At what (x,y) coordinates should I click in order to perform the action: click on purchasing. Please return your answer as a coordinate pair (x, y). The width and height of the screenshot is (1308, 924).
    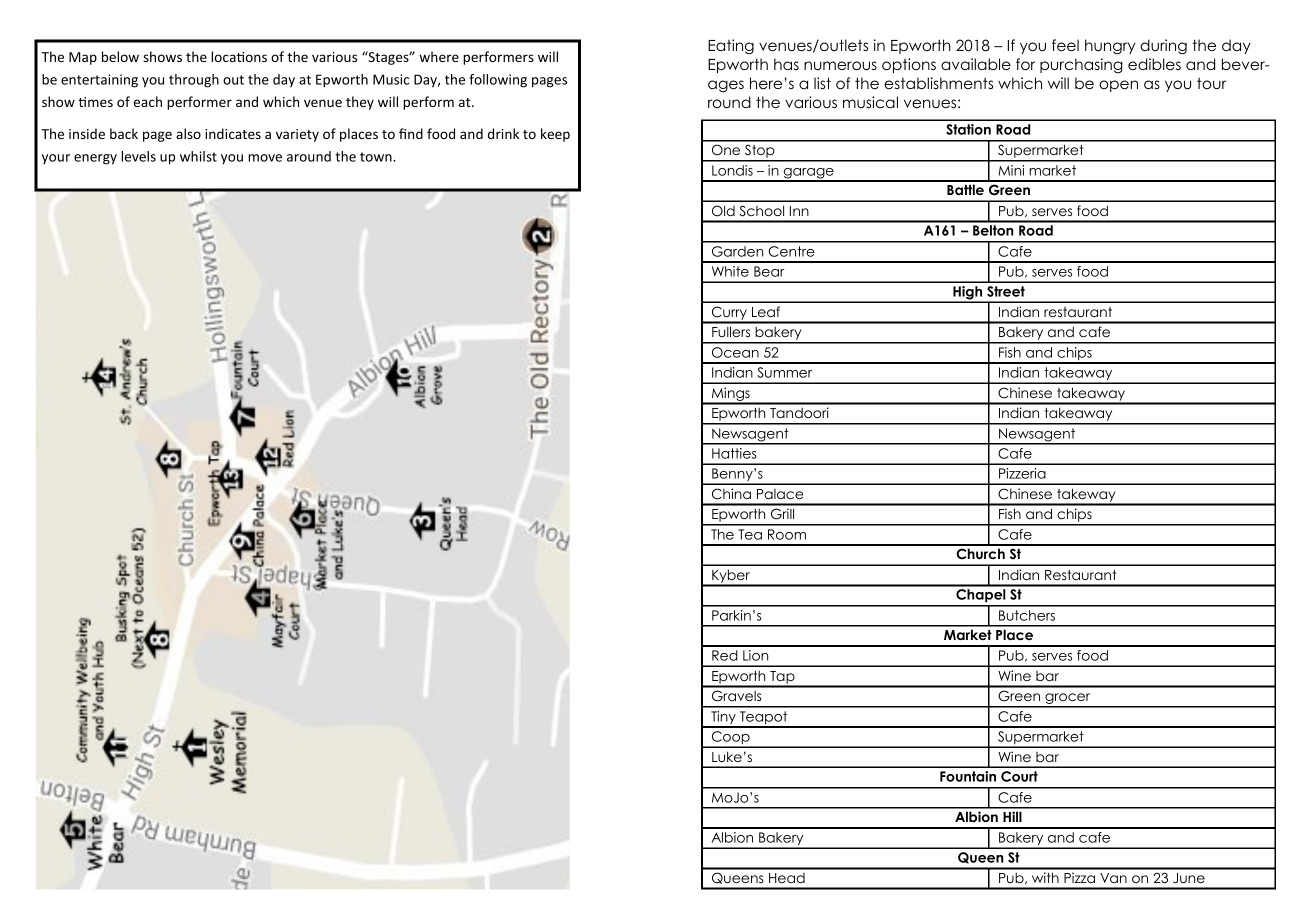
    Looking at the image, I should click on (1081, 66).
